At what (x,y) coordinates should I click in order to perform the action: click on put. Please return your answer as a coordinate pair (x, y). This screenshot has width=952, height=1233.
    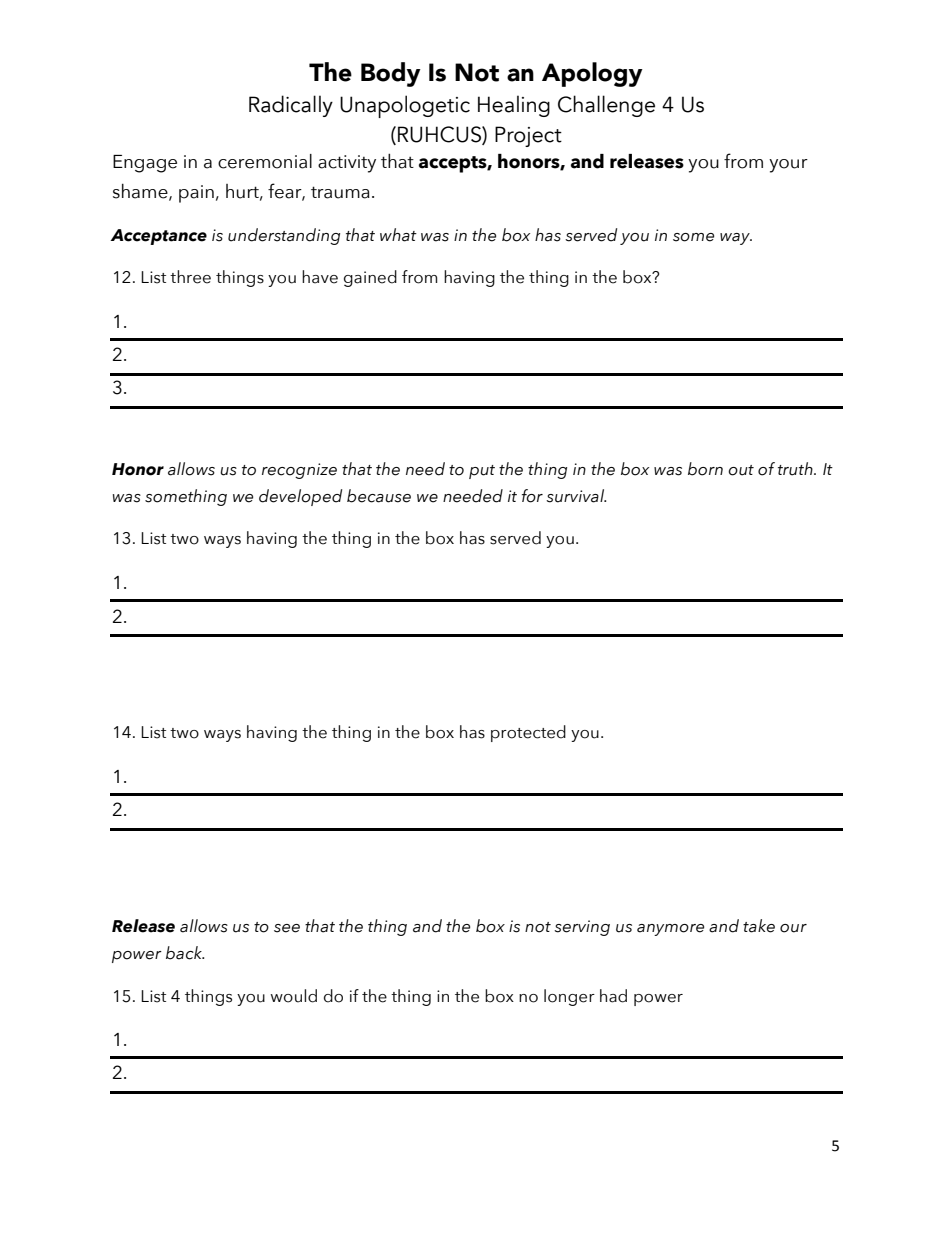
    Looking at the image, I should click on (482, 472).
